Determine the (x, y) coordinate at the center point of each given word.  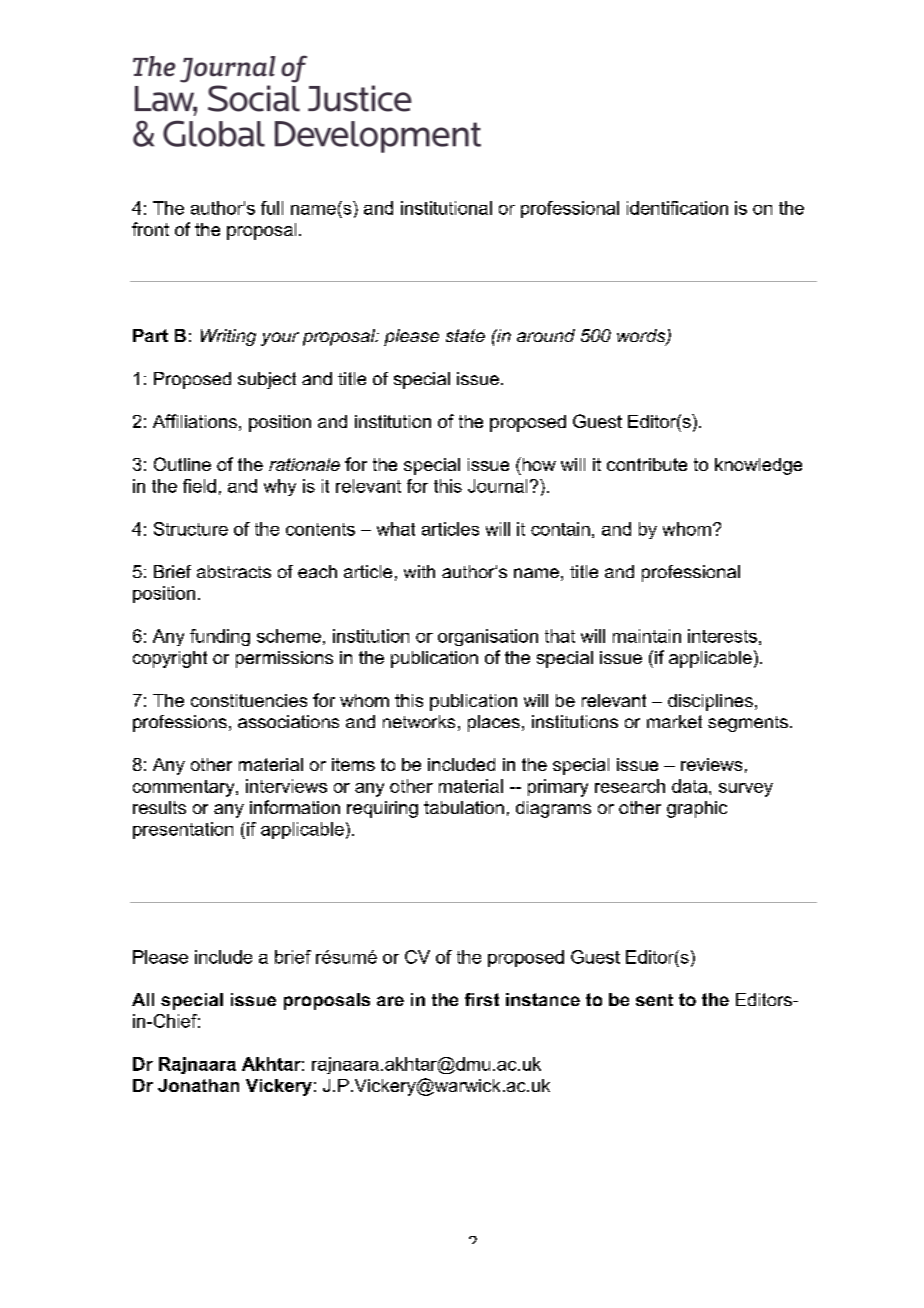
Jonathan (198, 1085)
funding (220, 637)
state (465, 335)
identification (677, 208)
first (482, 999)
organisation (488, 637)
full (272, 208)
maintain (647, 636)
